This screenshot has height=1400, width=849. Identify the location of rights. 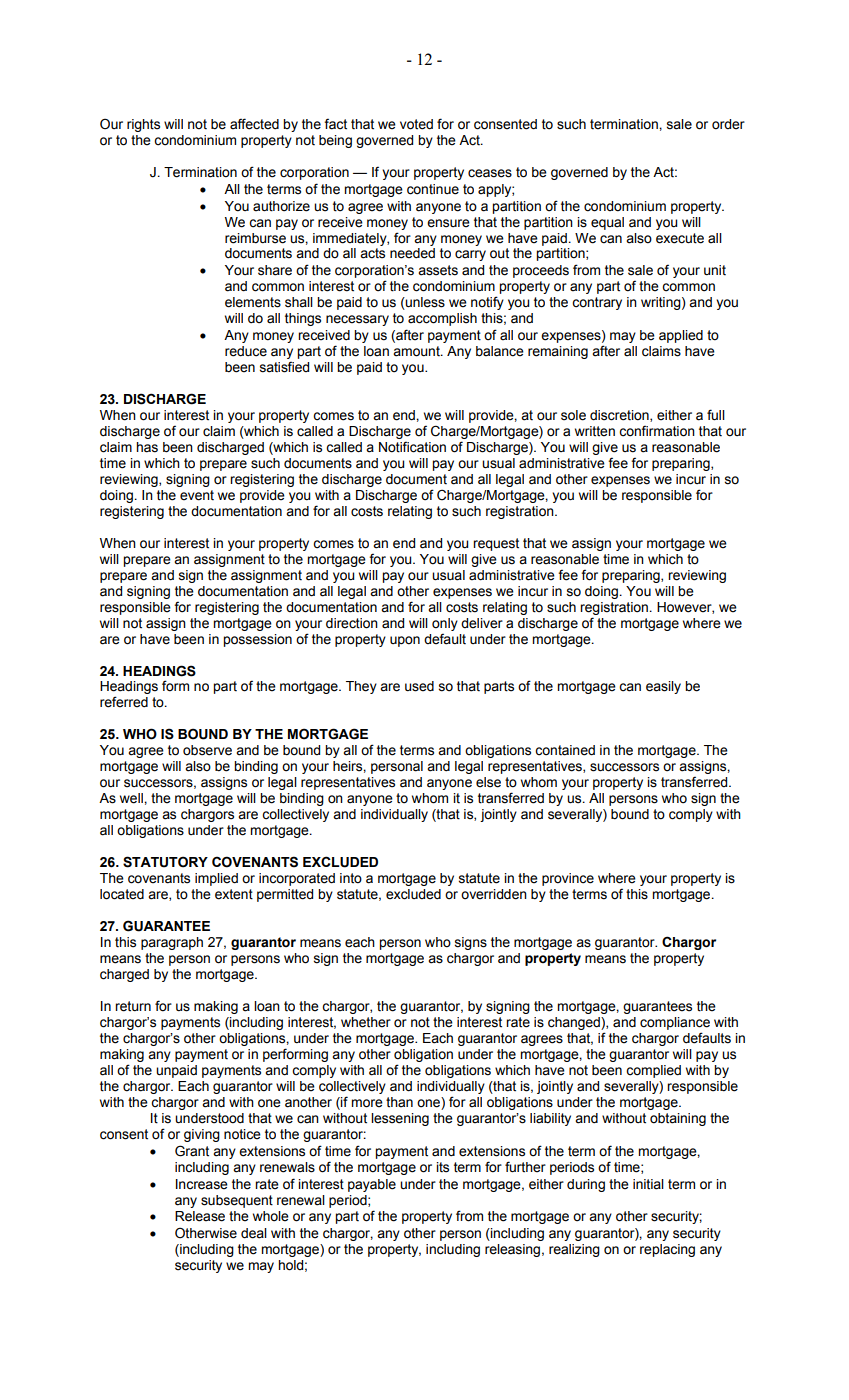
(143, 125).
